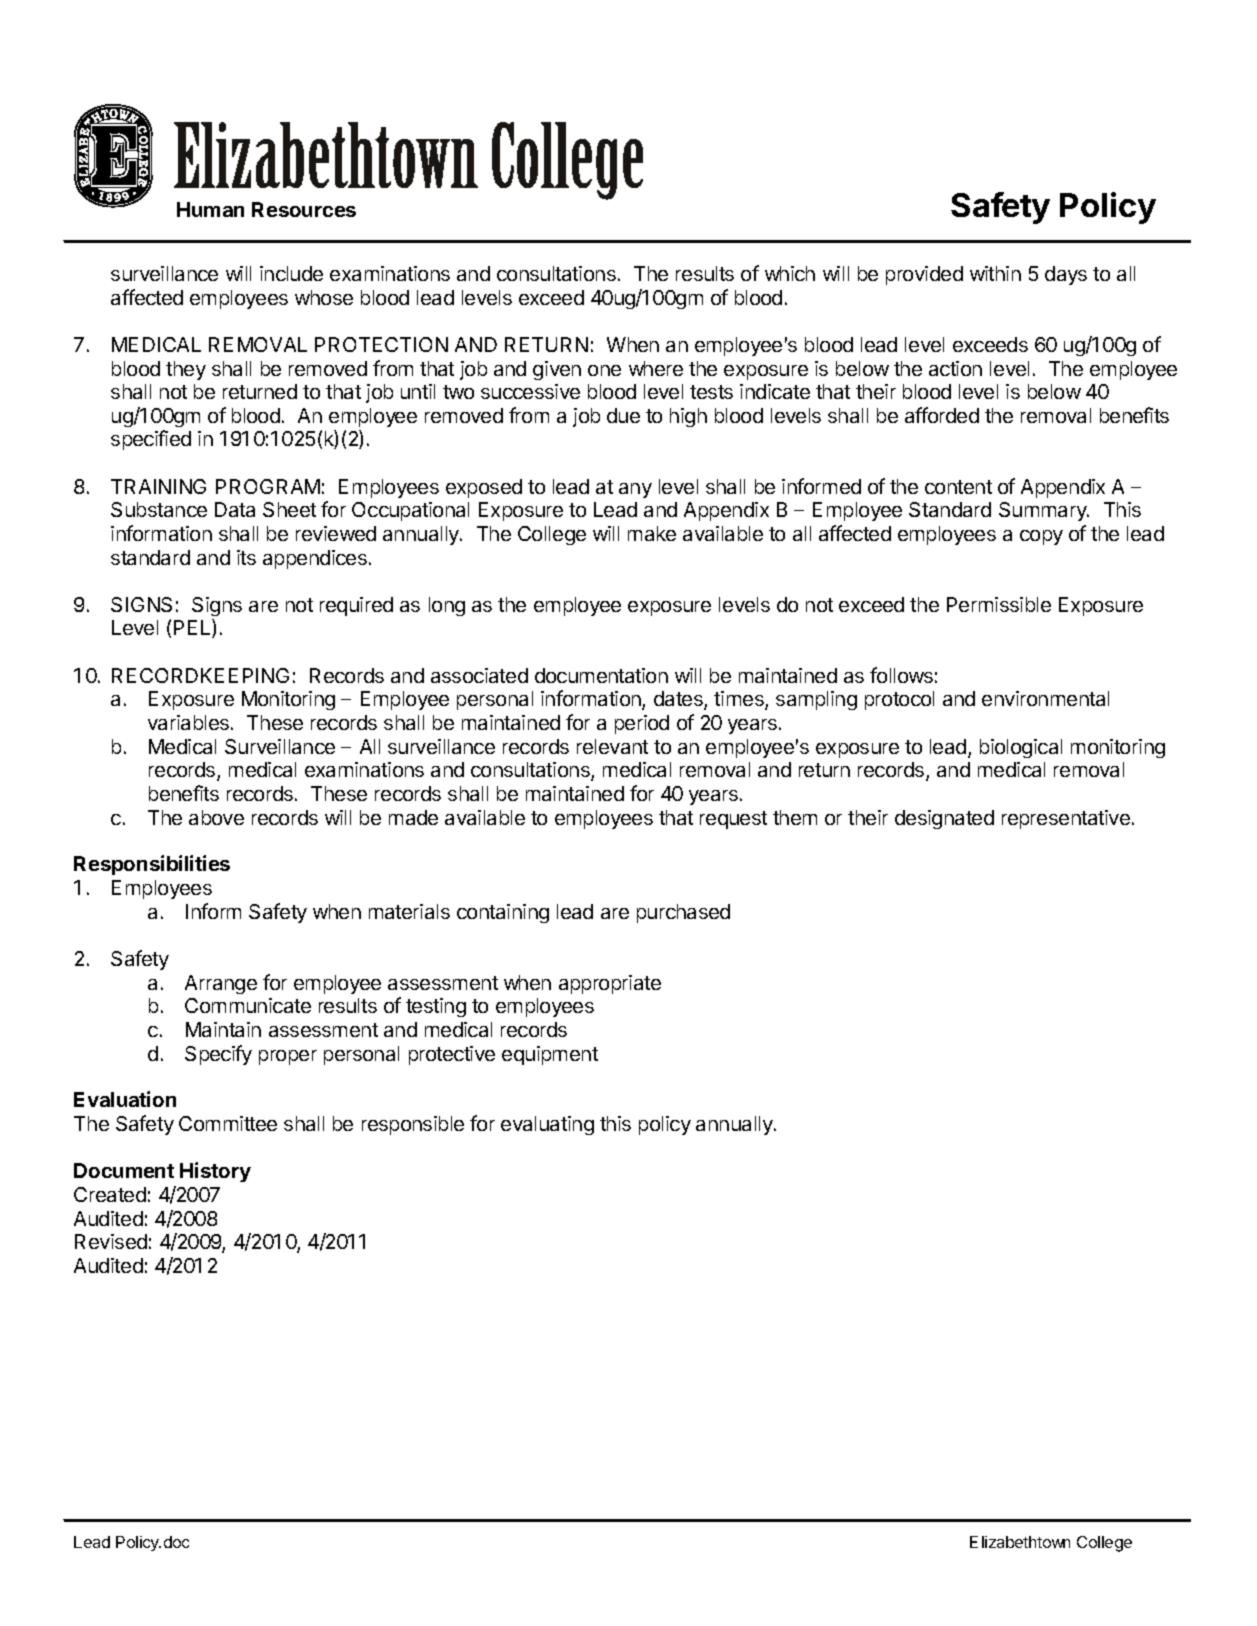  Describe the element at coordinates (503, 913) in the image. I see `containing` at that location.
